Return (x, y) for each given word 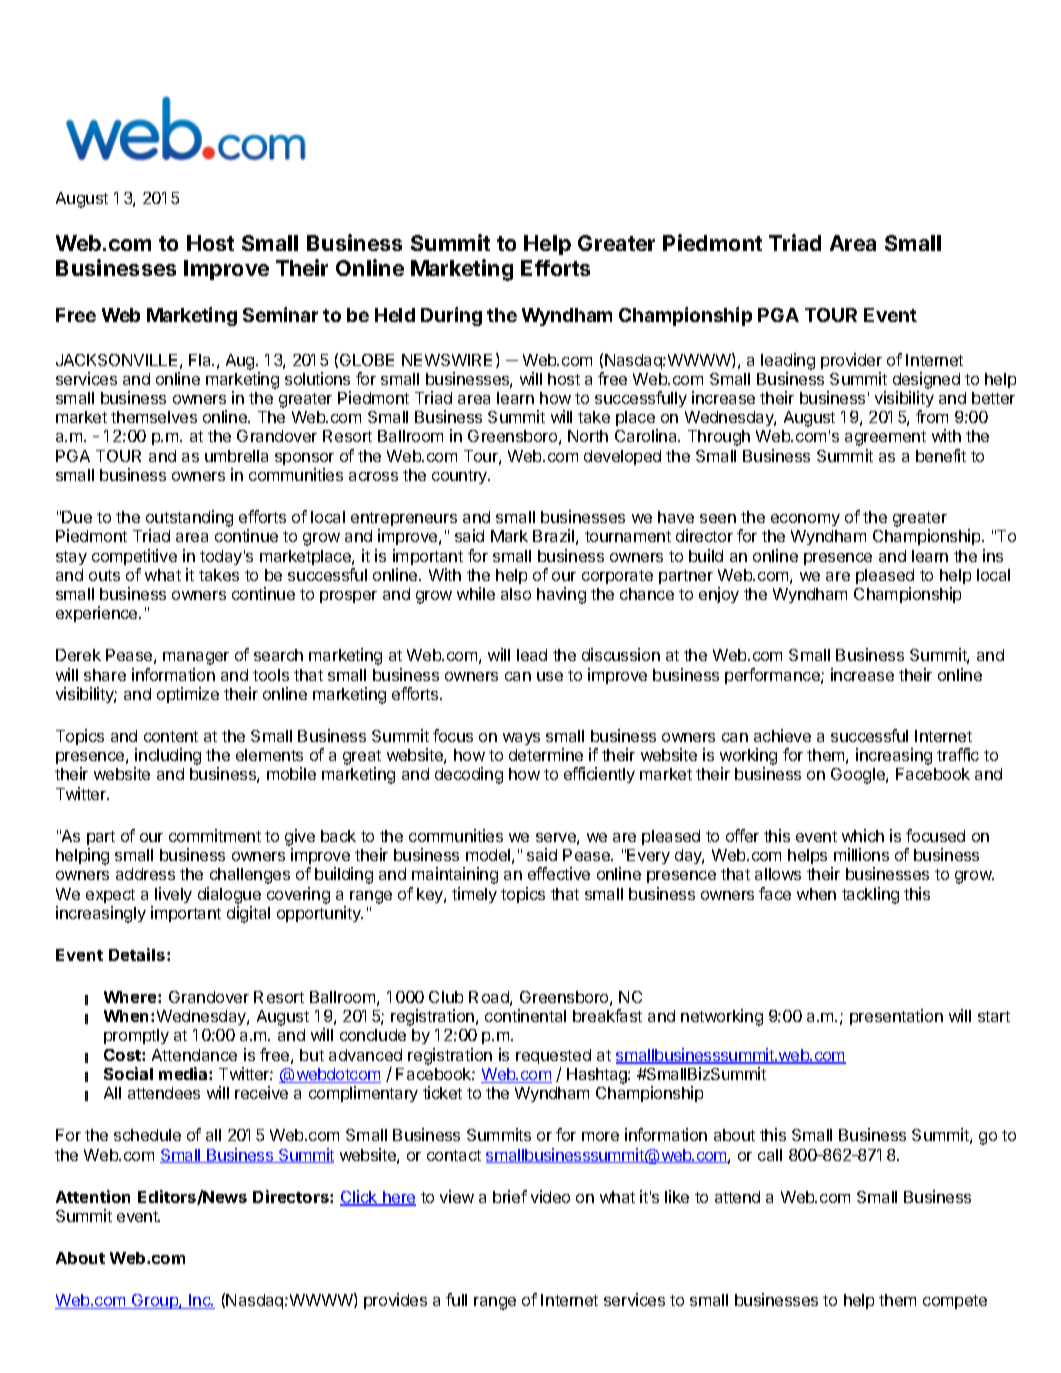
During (451, 316)
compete (955, 1302)
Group (155, 1301)
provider (851, 361)
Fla (201, 360)
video (550, 1196)
